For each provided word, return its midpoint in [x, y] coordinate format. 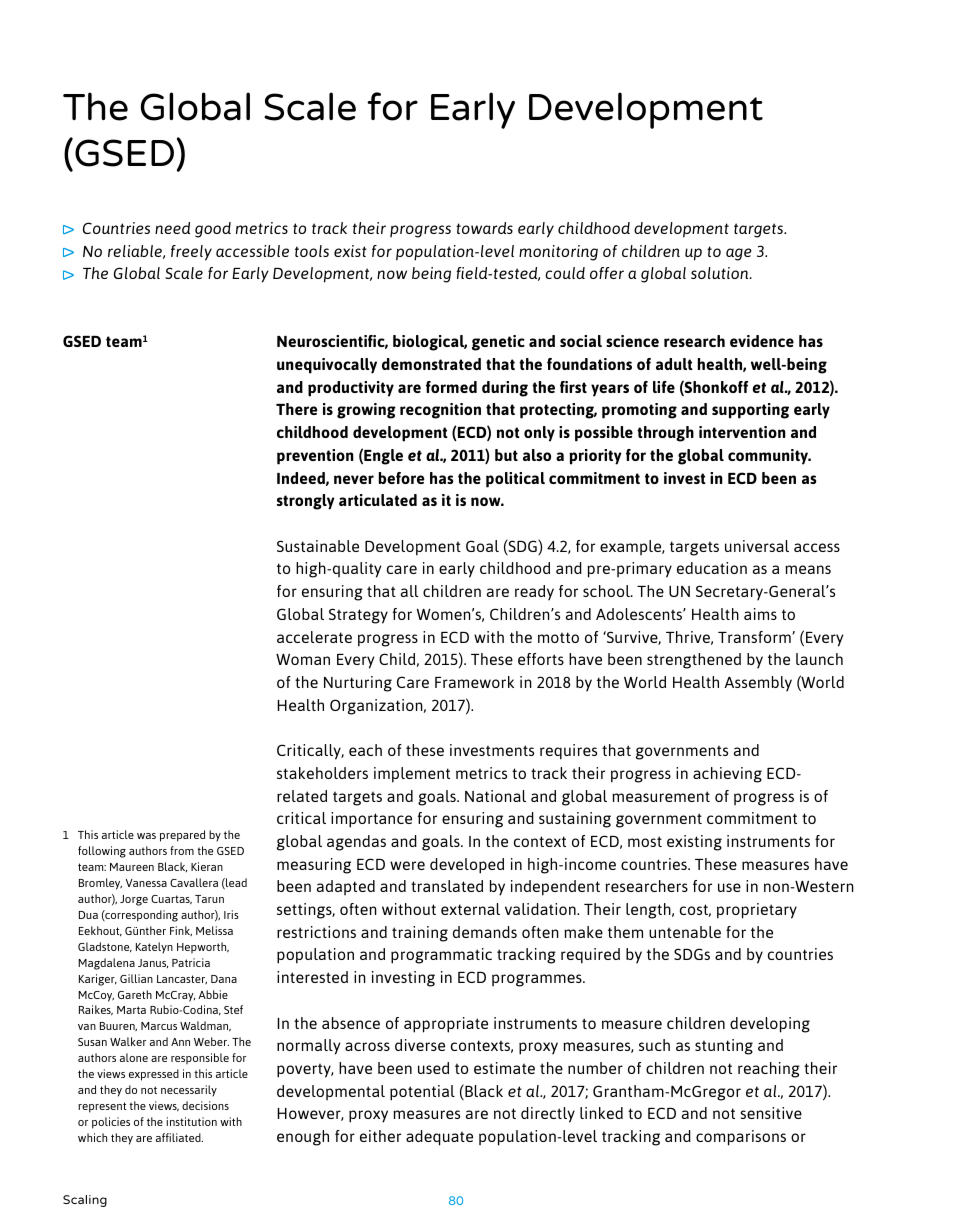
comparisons [741, 1138]
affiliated [179, 1137]
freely [191, 253]
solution [721, 273]
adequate [439, 1138]
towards [484, 228]
